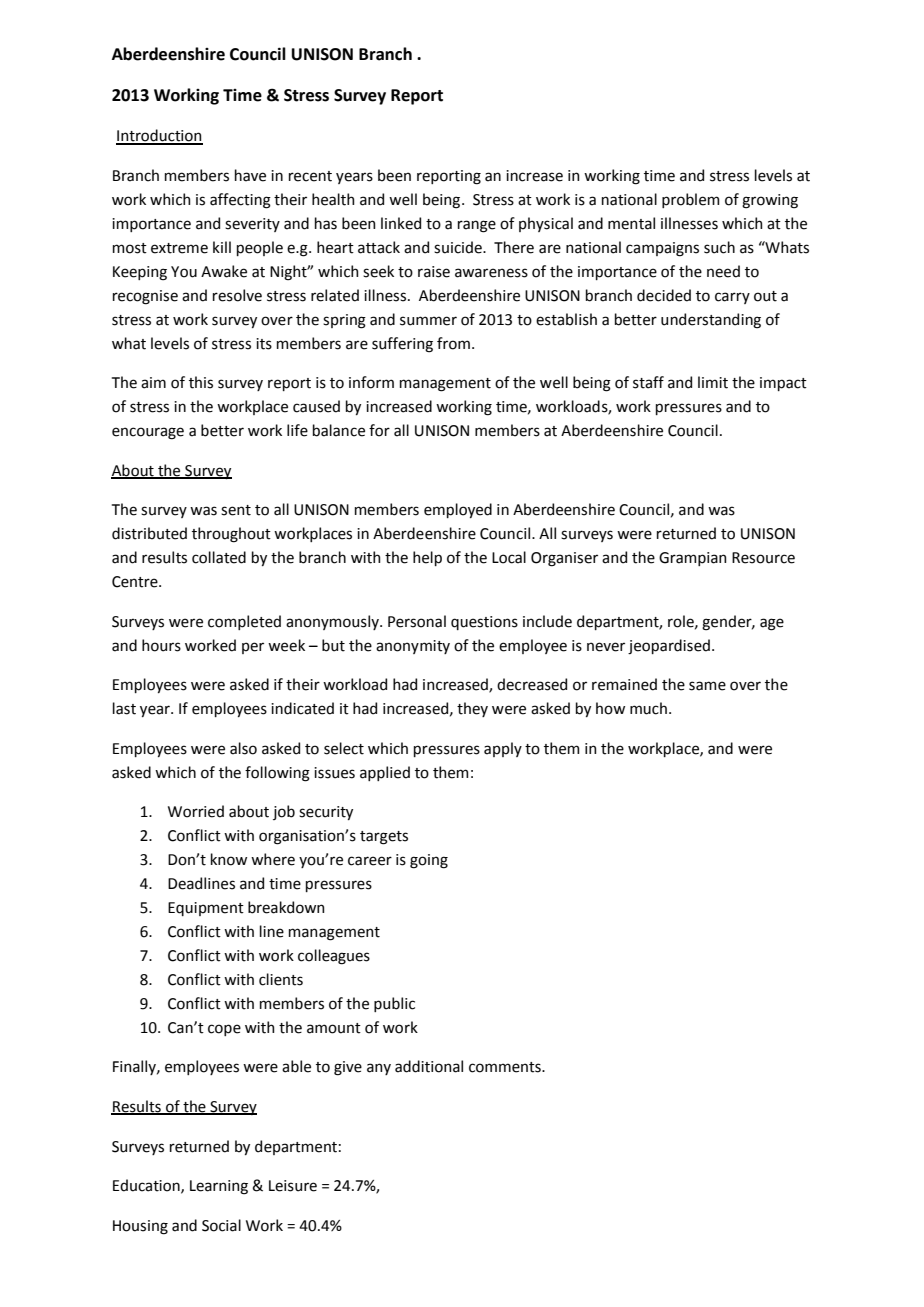  I want to click on limit, so click(713, 382).
